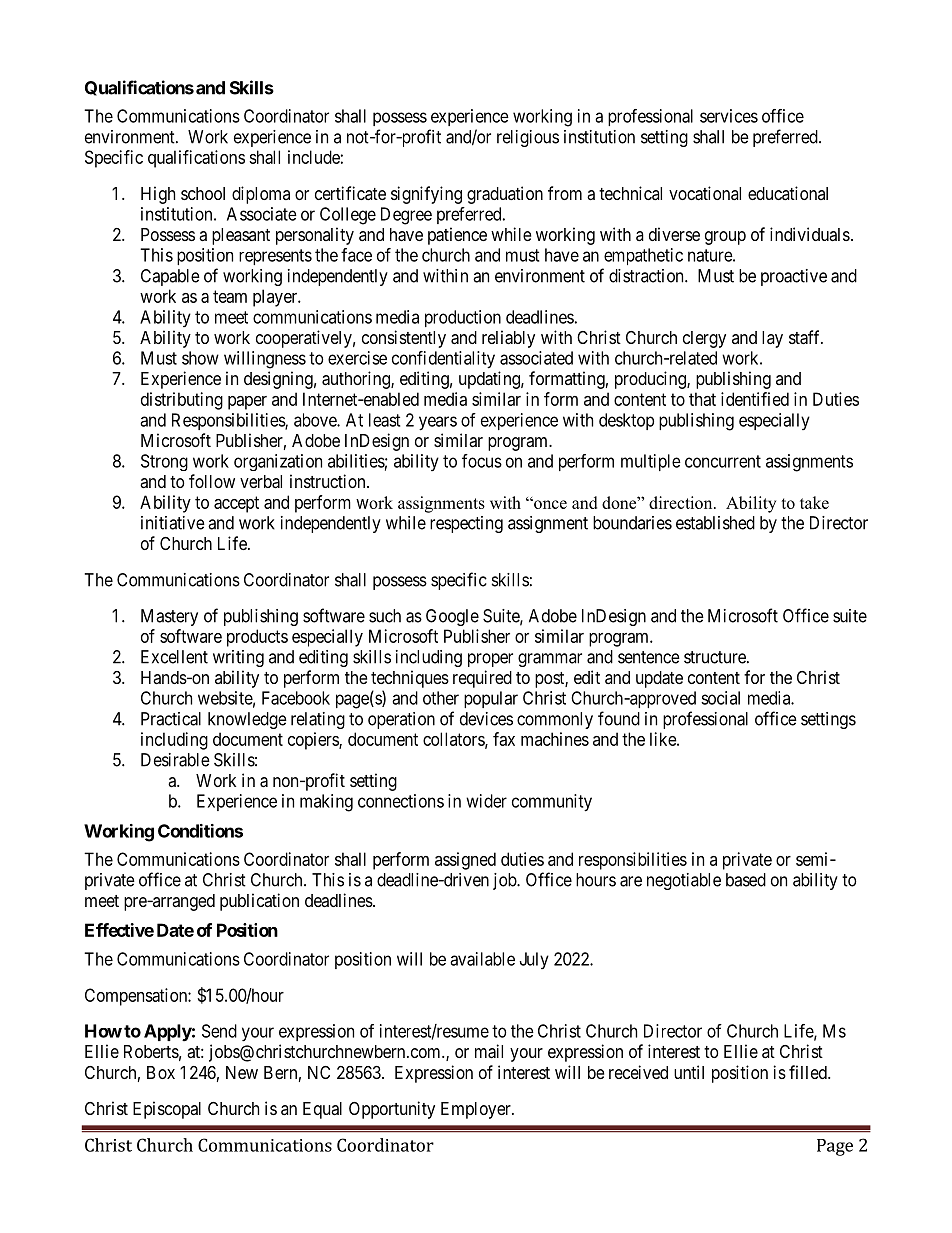 This screenshot has width=952, height=1233. Describe the element at coordinates (452, 617) in the screenshot. I see `Google` at that location.
